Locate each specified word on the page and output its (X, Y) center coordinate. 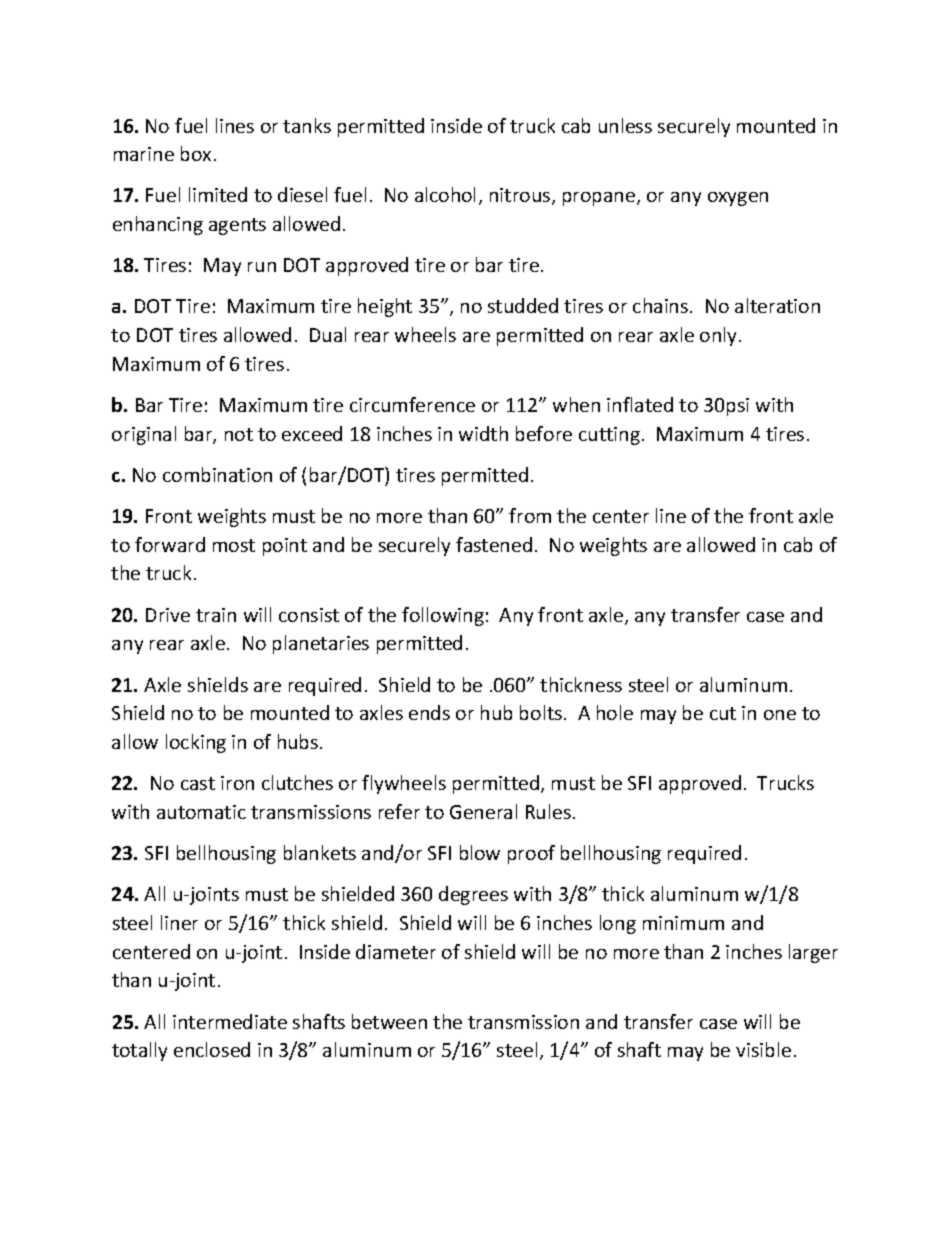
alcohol (445, 194)
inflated (640, 404)
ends (429, 712)
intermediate (230, 1021)
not (239, 434)
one (780, 715)
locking (196, 743)
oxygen (738, 199)
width (483, 433)
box (196, 153)
